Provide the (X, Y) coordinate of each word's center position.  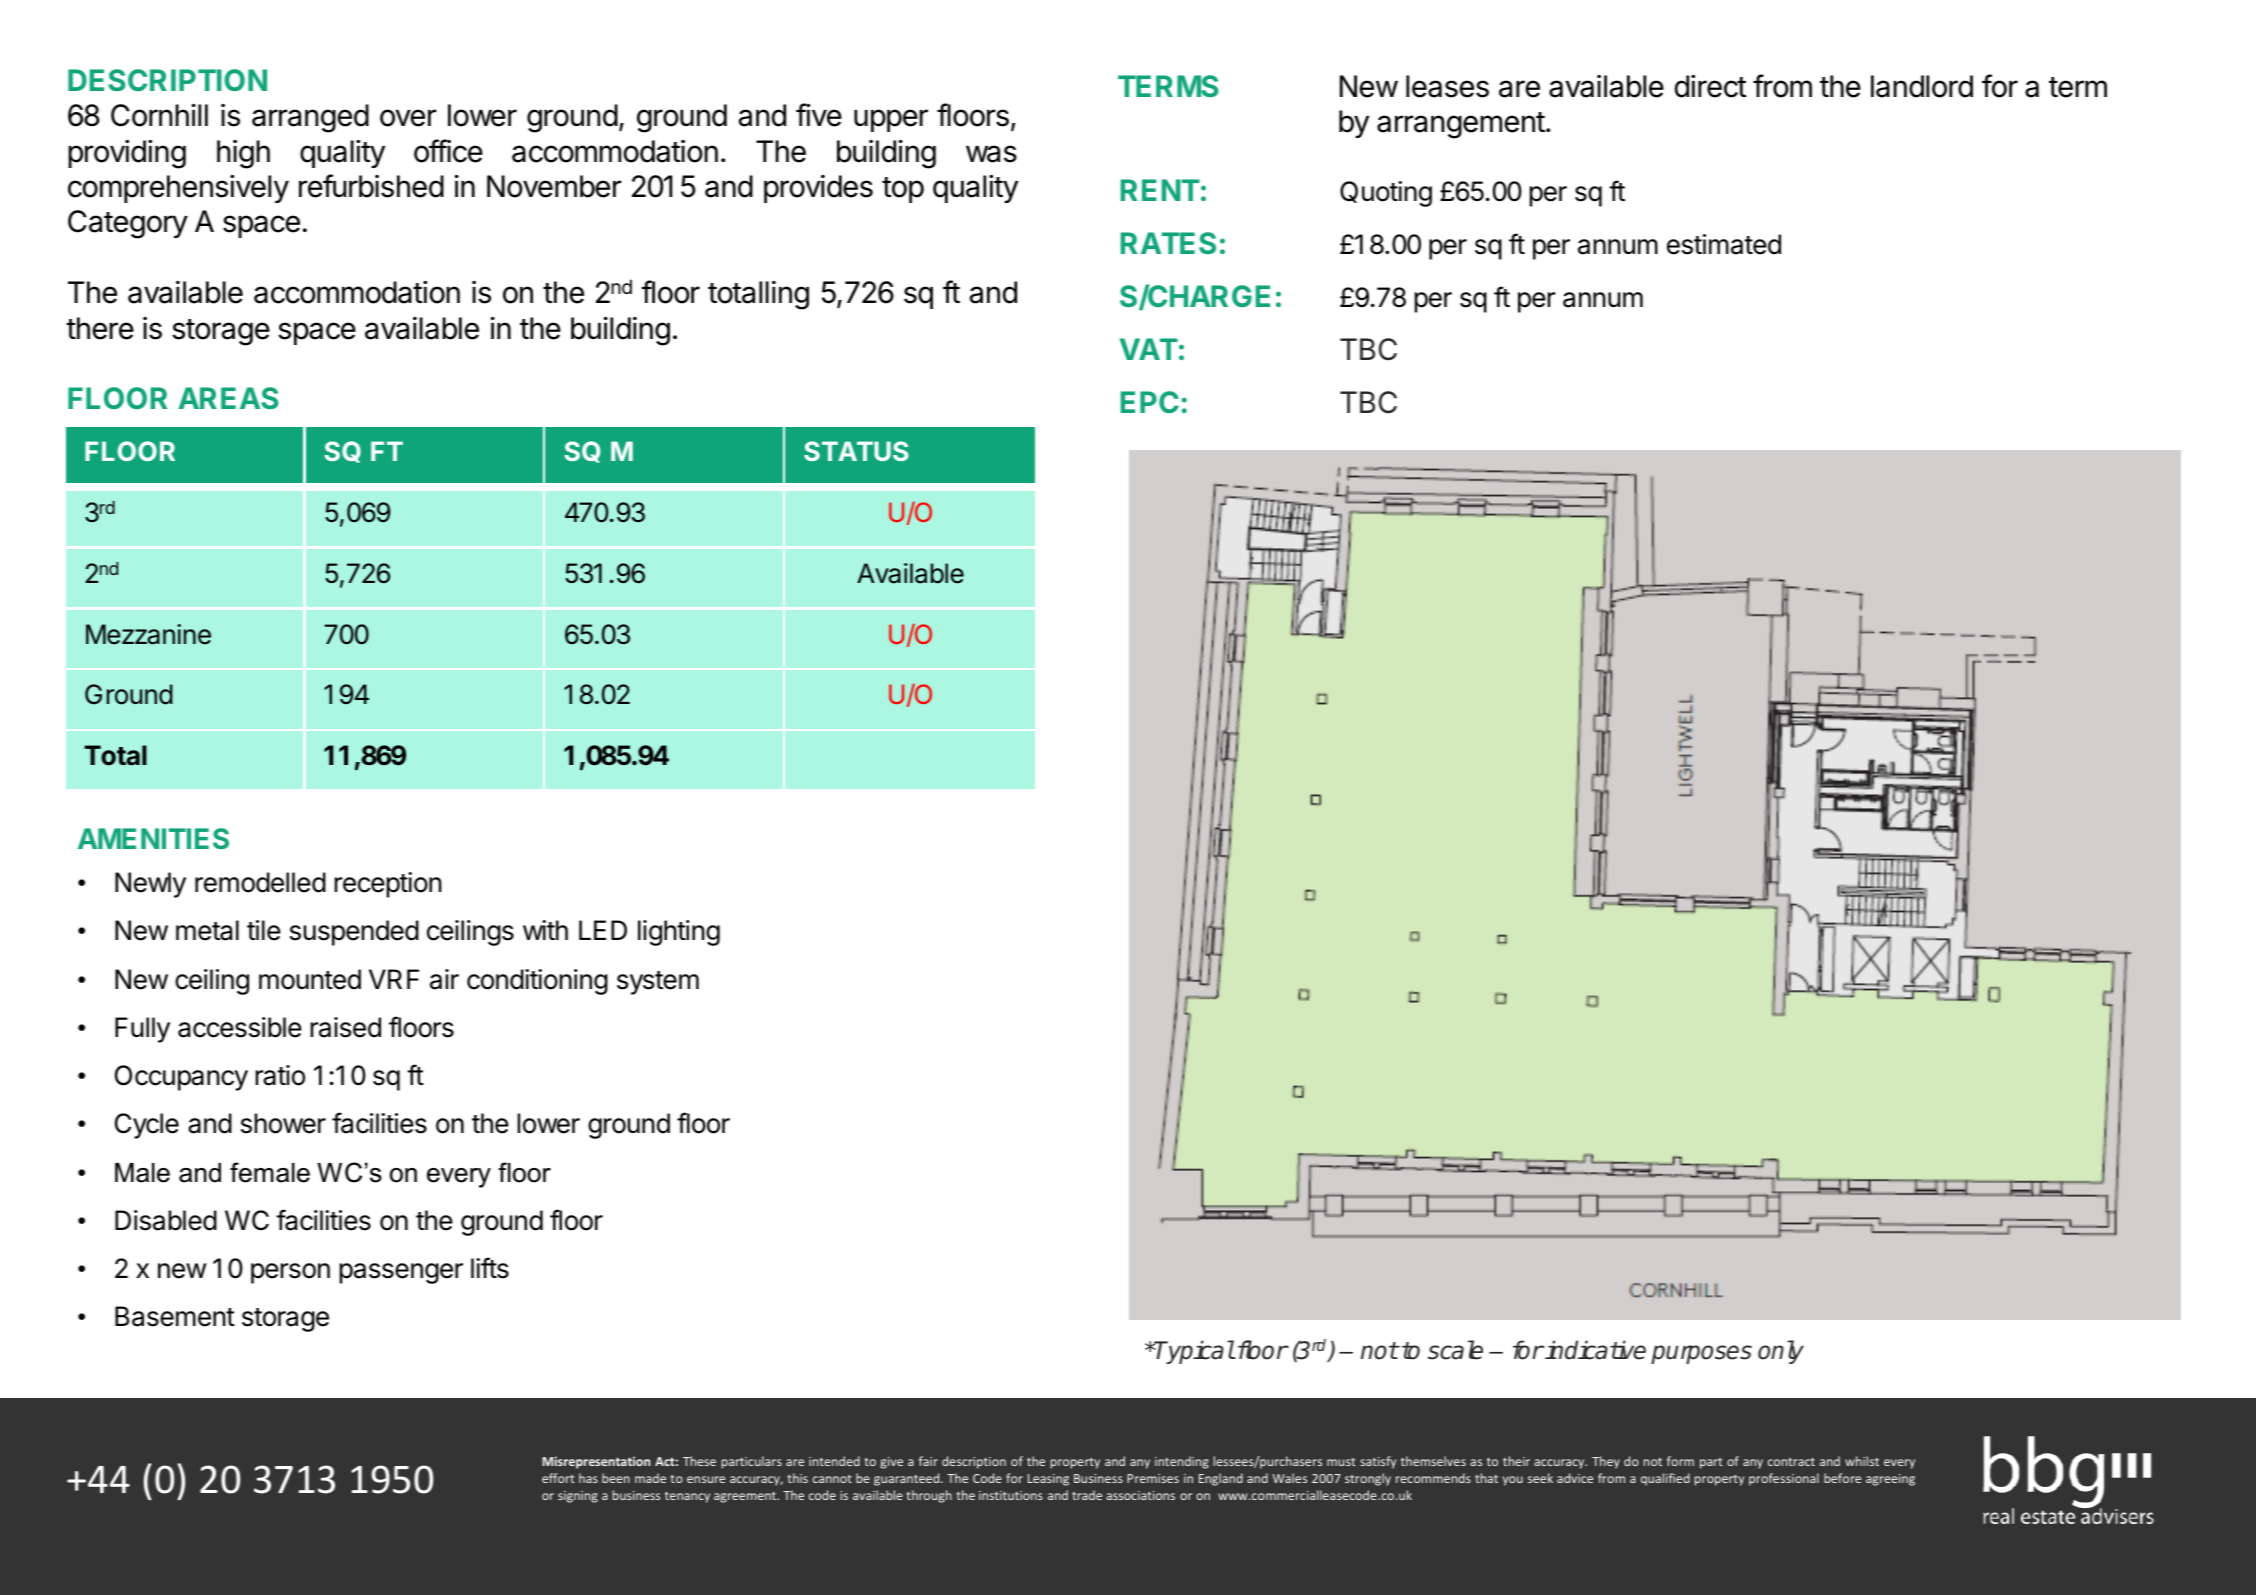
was (991, 154)
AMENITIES (153, 838)
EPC (1150, 402)
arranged (310, 118)
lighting (679, 933)
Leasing (1048, 1480)
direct (1711, 86)
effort (558, 1478)
